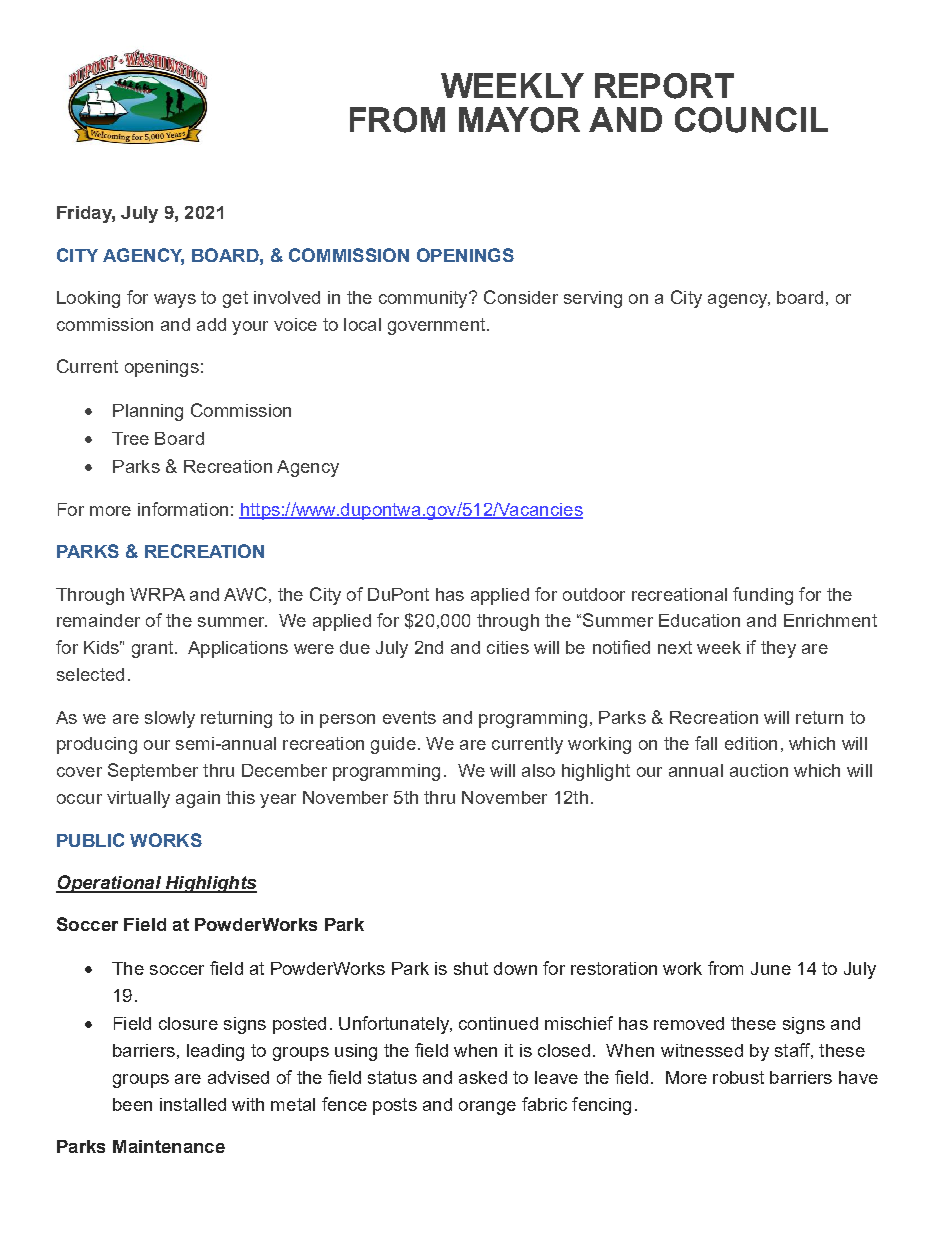  I want to click on COUNCIL, so click(751, 120).
